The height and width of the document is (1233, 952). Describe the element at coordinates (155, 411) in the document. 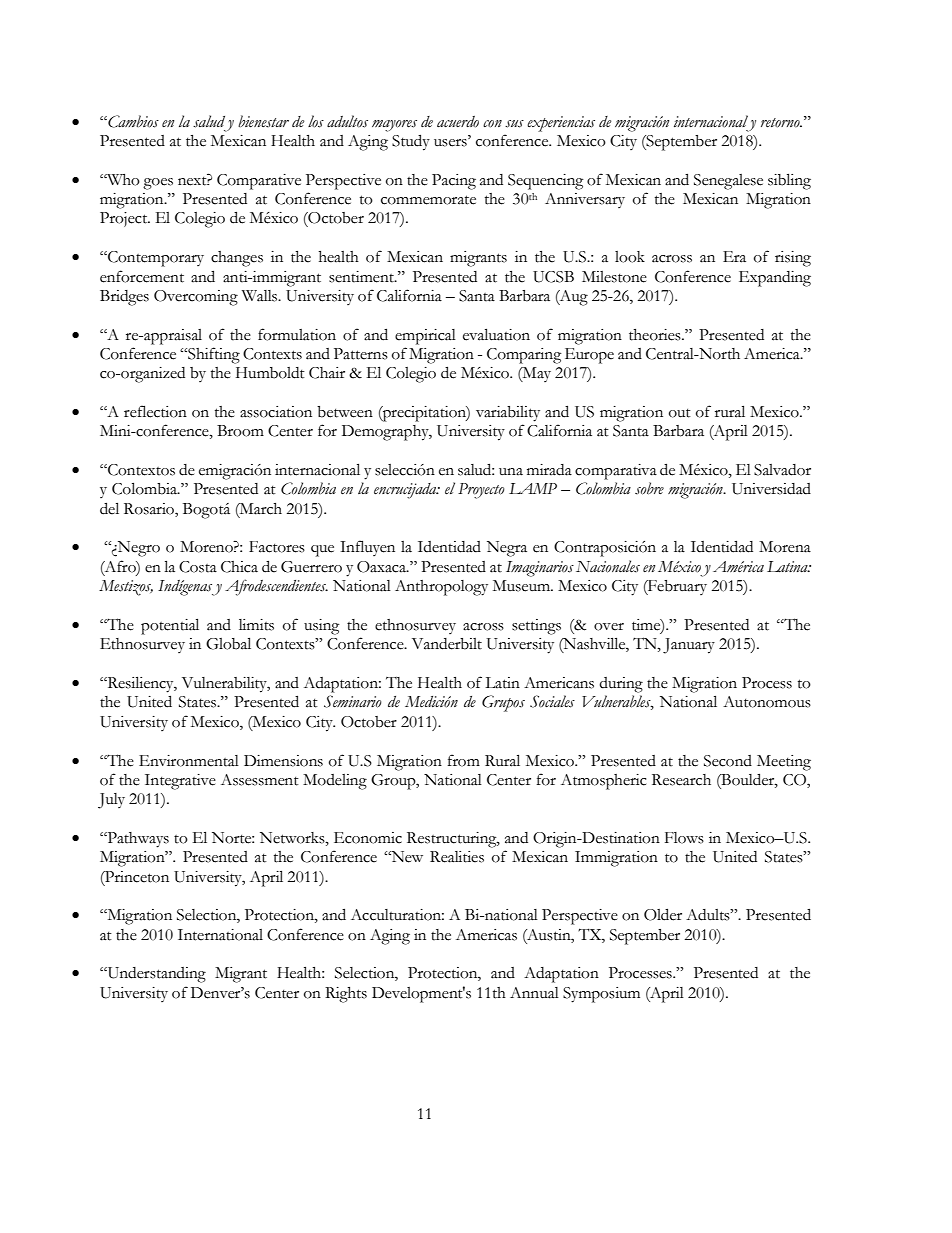

I see `reflection` at that location.
